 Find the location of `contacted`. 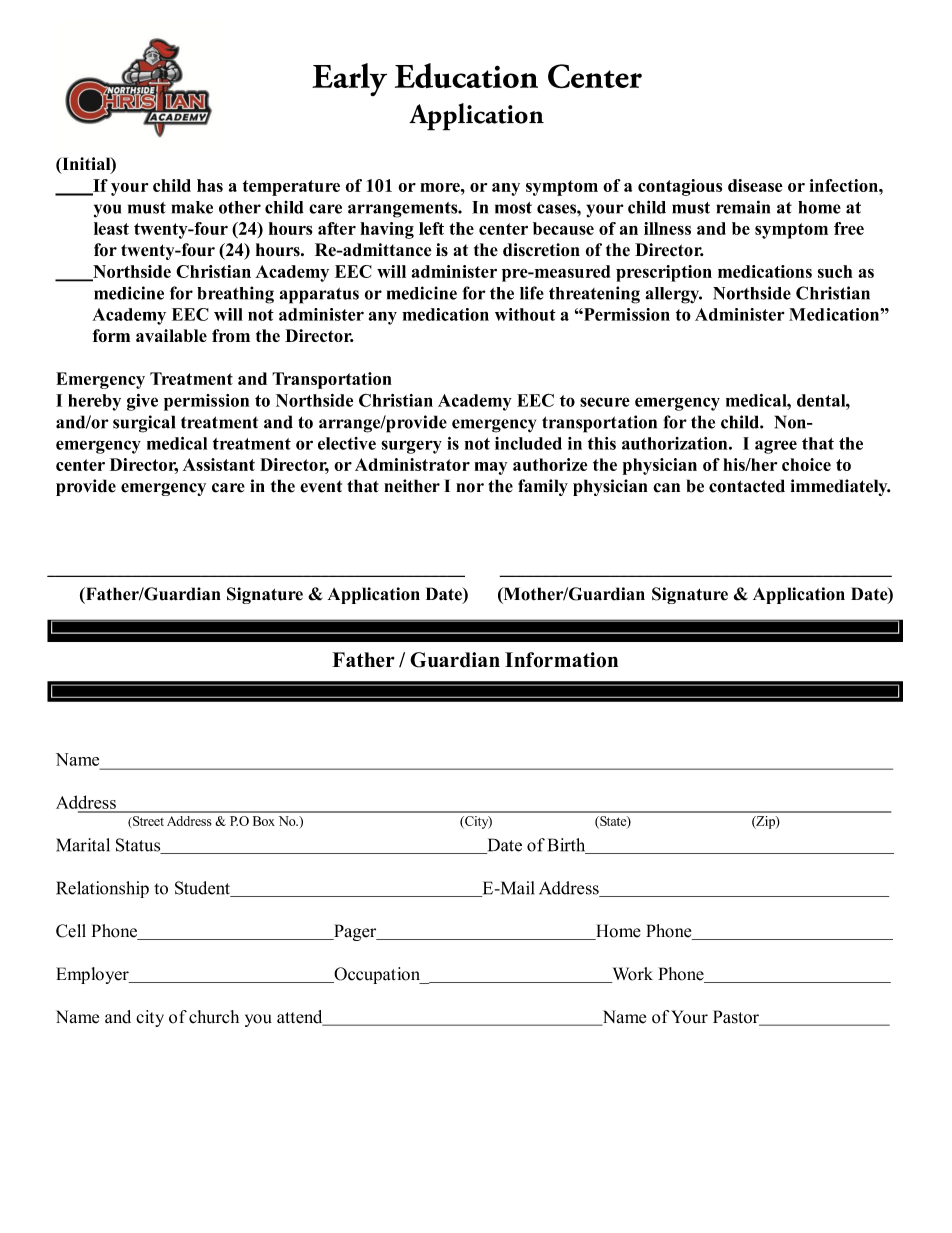

contacted is located at coordinates (747, 486).
